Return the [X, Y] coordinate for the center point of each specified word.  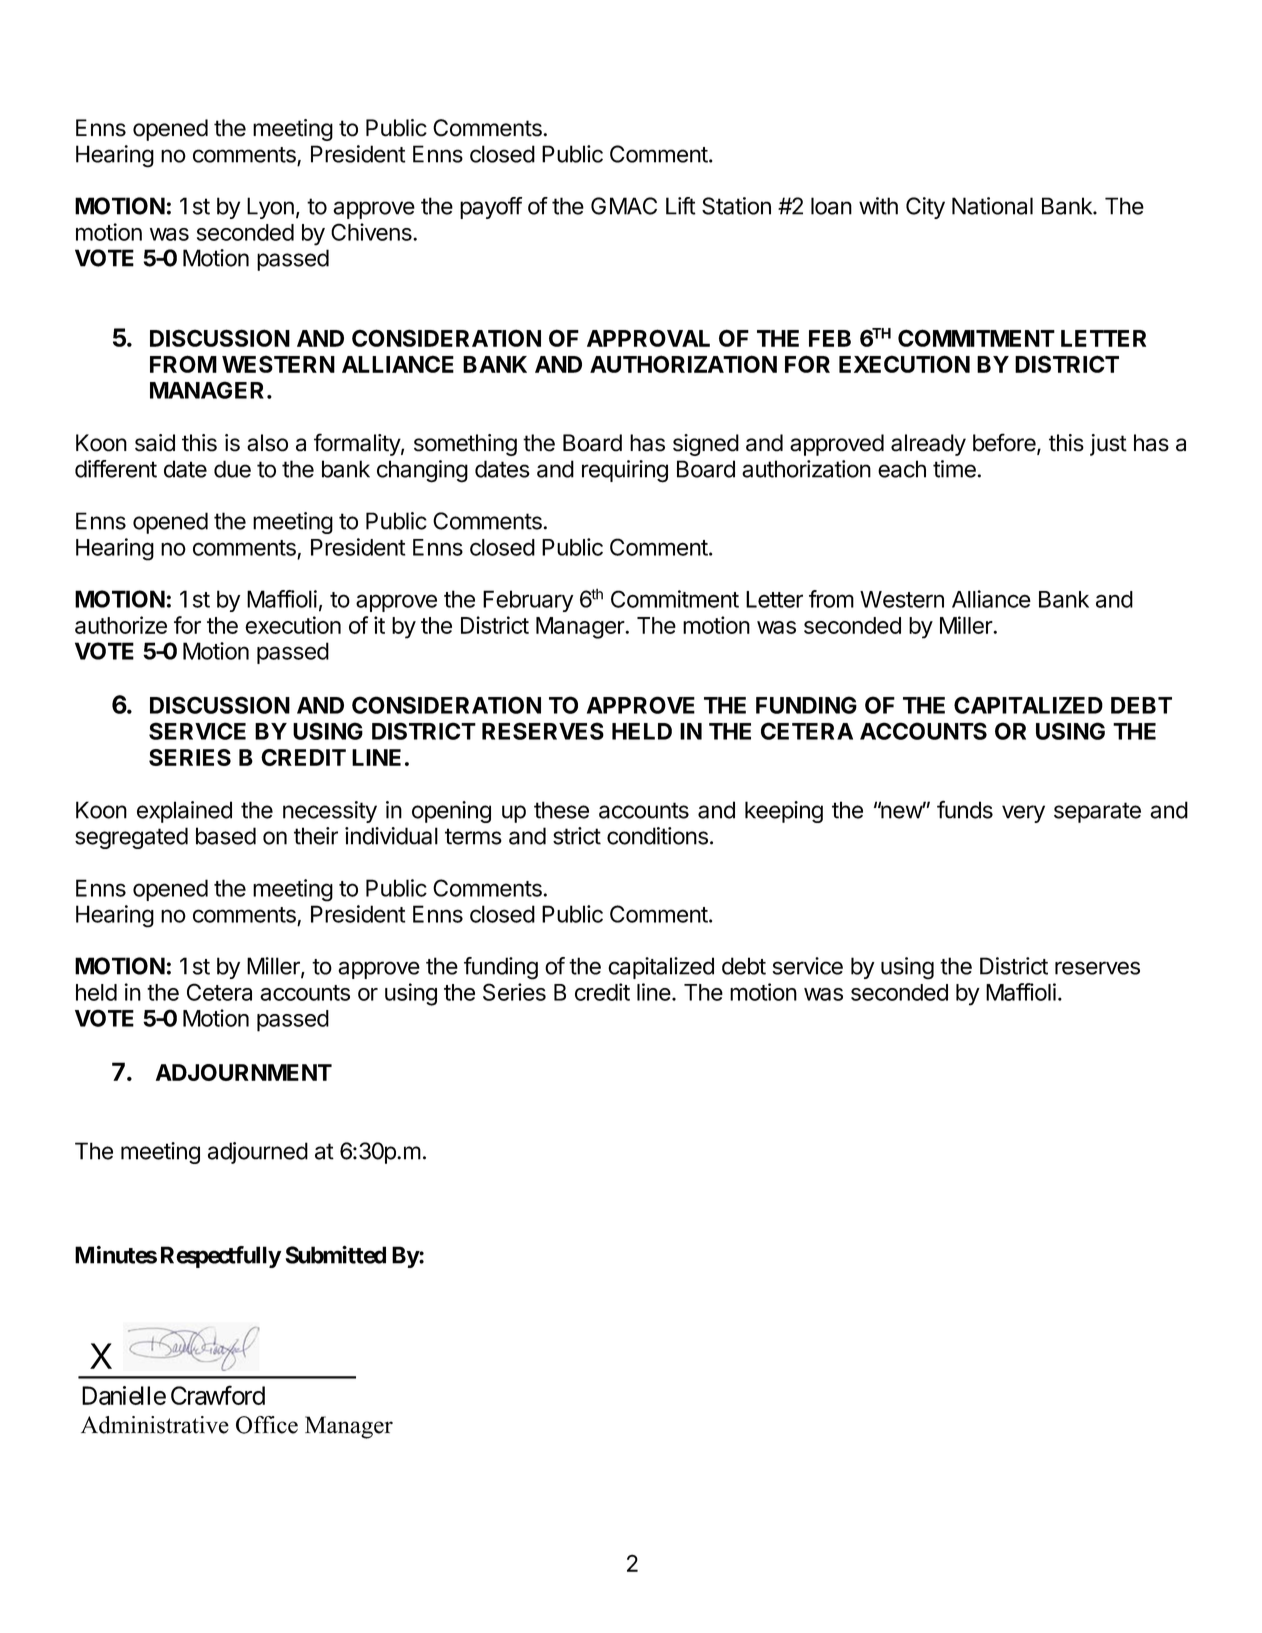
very [1023, 814]
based [226, 836]
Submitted [335, 1254]
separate [1097, 812]
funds [965, 809]
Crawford [218, 1395]
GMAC [624, 206]
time [954, 469]
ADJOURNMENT [244, 1072]
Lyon [270, 208]
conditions [657, 836]
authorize [121, 625]
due [232, 469]
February [528, 601]
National [992, 206]
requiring [625, 471]
